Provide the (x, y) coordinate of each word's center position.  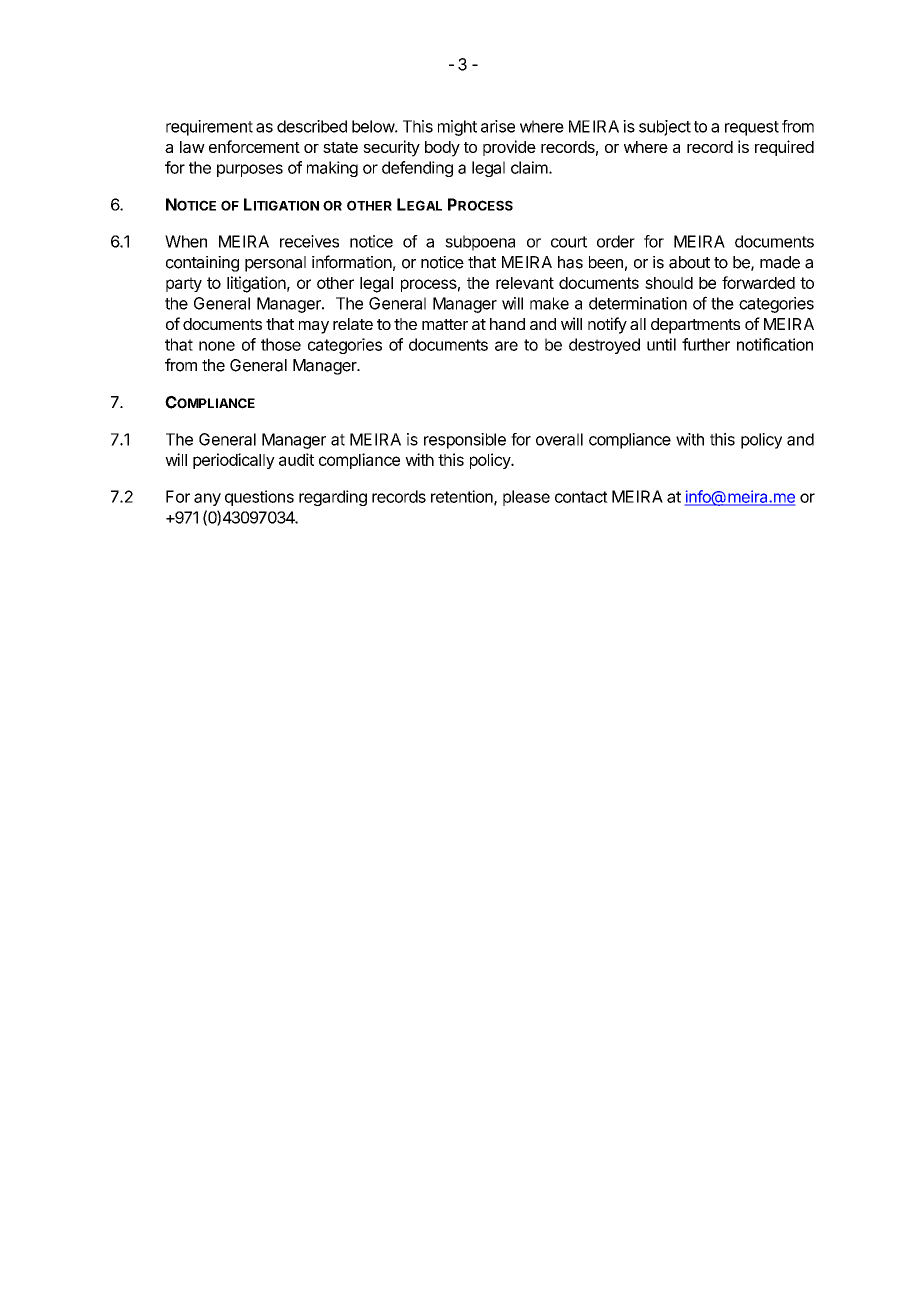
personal (275, 264)
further (706, 344)
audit (296, 459)
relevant (525, 283)
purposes (250, 170)
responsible (465, 441)
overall (559, 439)
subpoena (480, 243)
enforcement (254, 146)
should (669, 283)
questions (259, 498)
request (752, 128)
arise (498, 126)
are (506, 346)
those (281, 344)
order (616, 241)
